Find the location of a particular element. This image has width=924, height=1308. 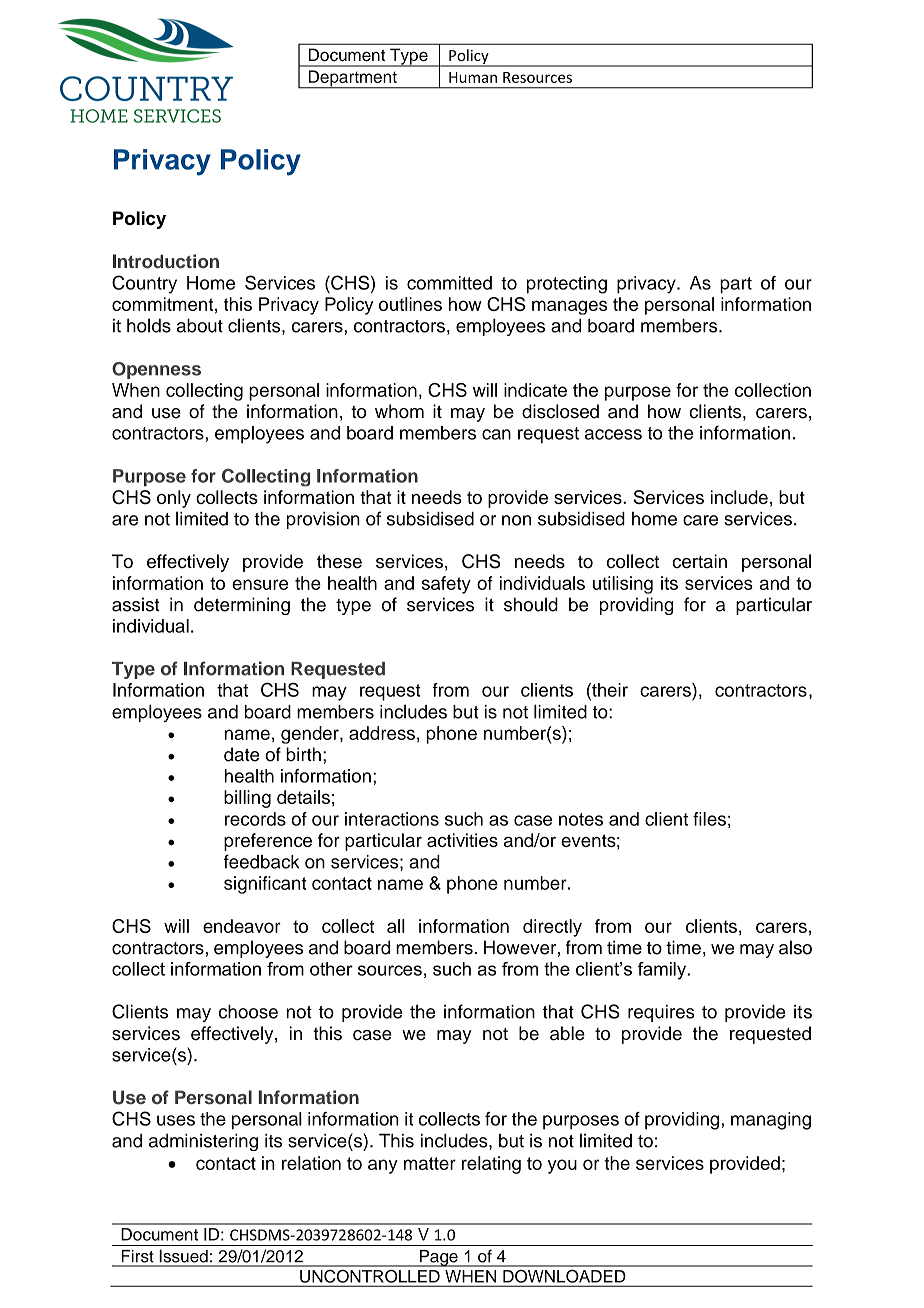

administering is located at coordinates (203, 1142).
